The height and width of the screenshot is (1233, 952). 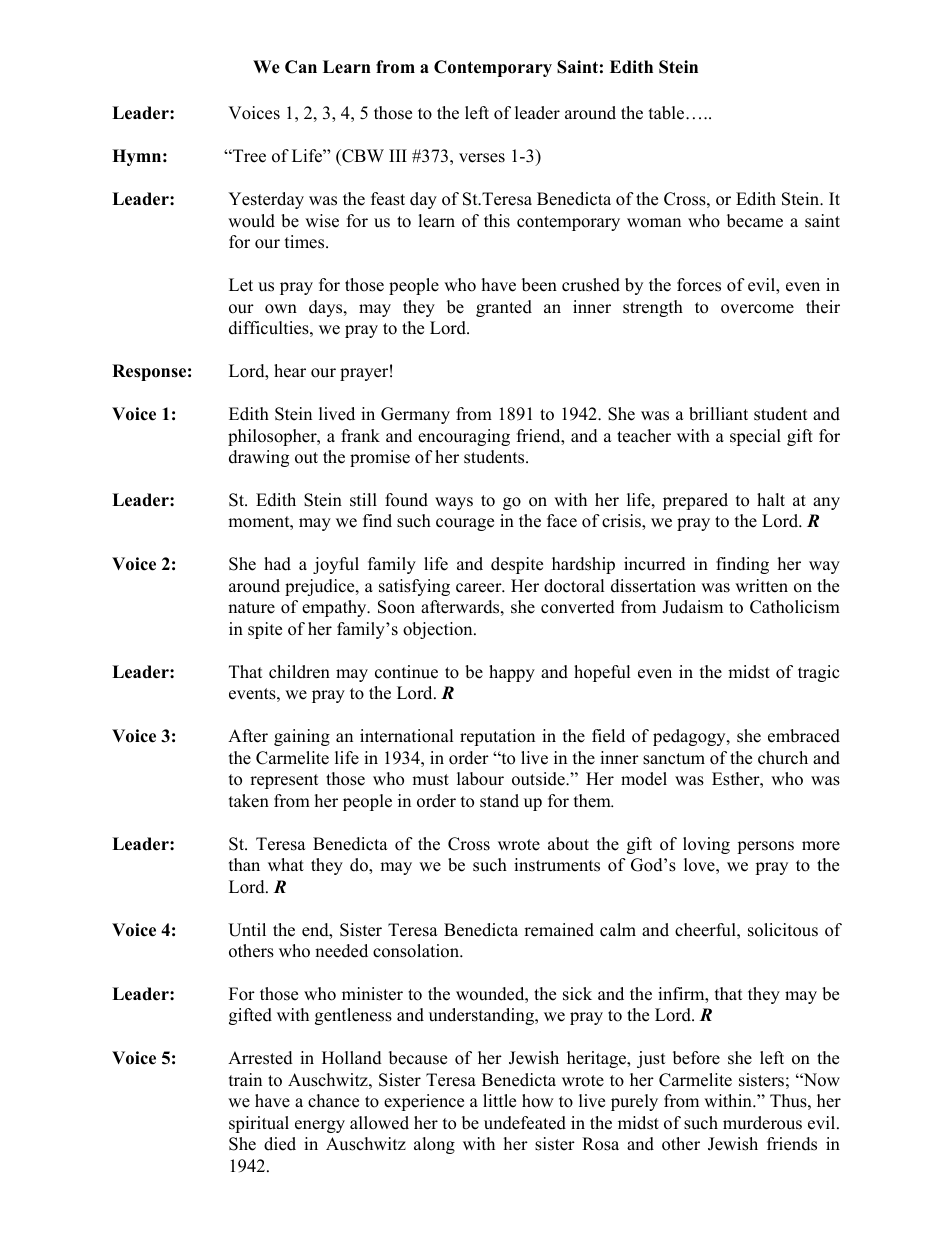 I want to click on prejudice, so click(x=321, y=587).
